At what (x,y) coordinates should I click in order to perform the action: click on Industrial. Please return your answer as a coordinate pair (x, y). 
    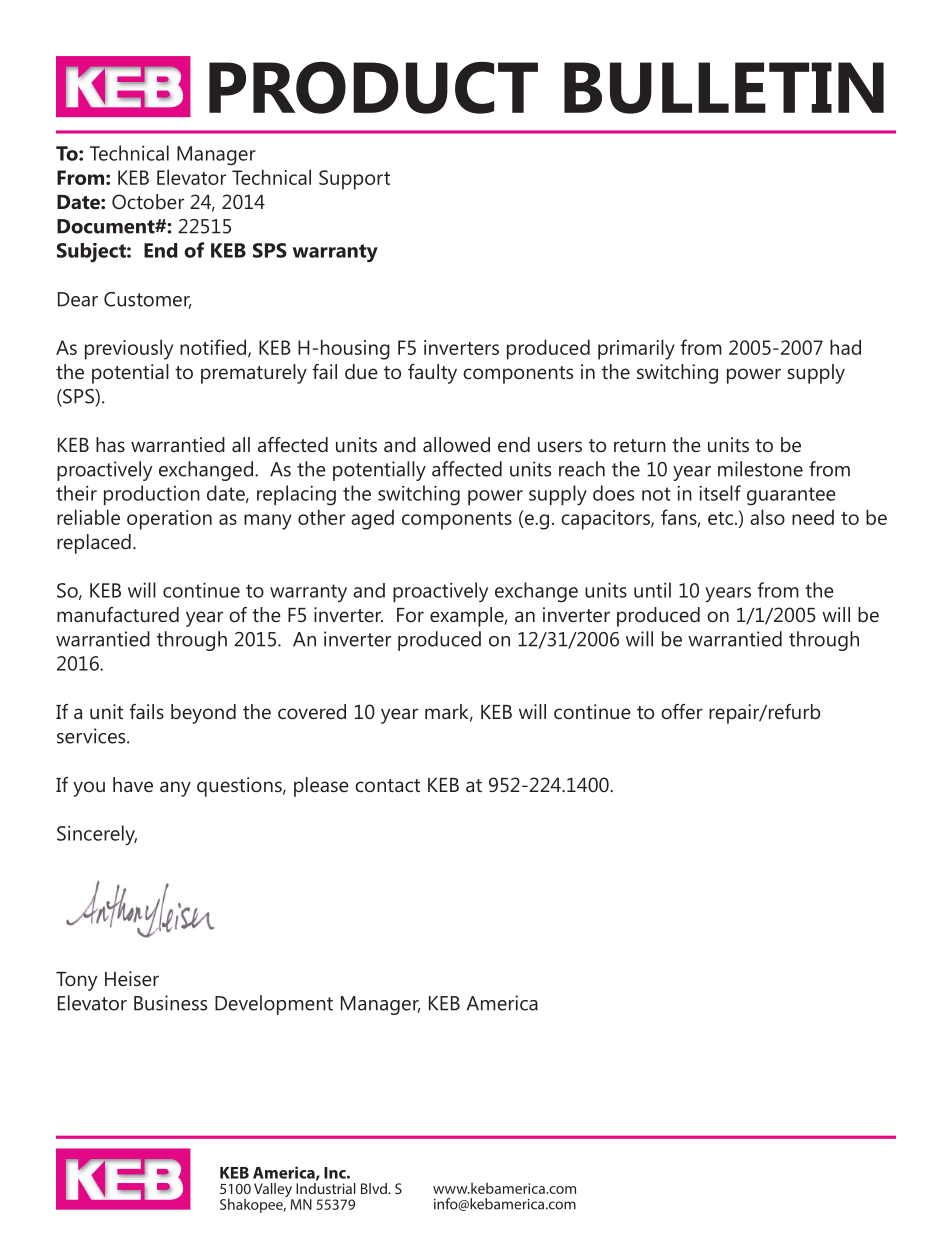
    Looking at the image, I should click on (326, 1188).
